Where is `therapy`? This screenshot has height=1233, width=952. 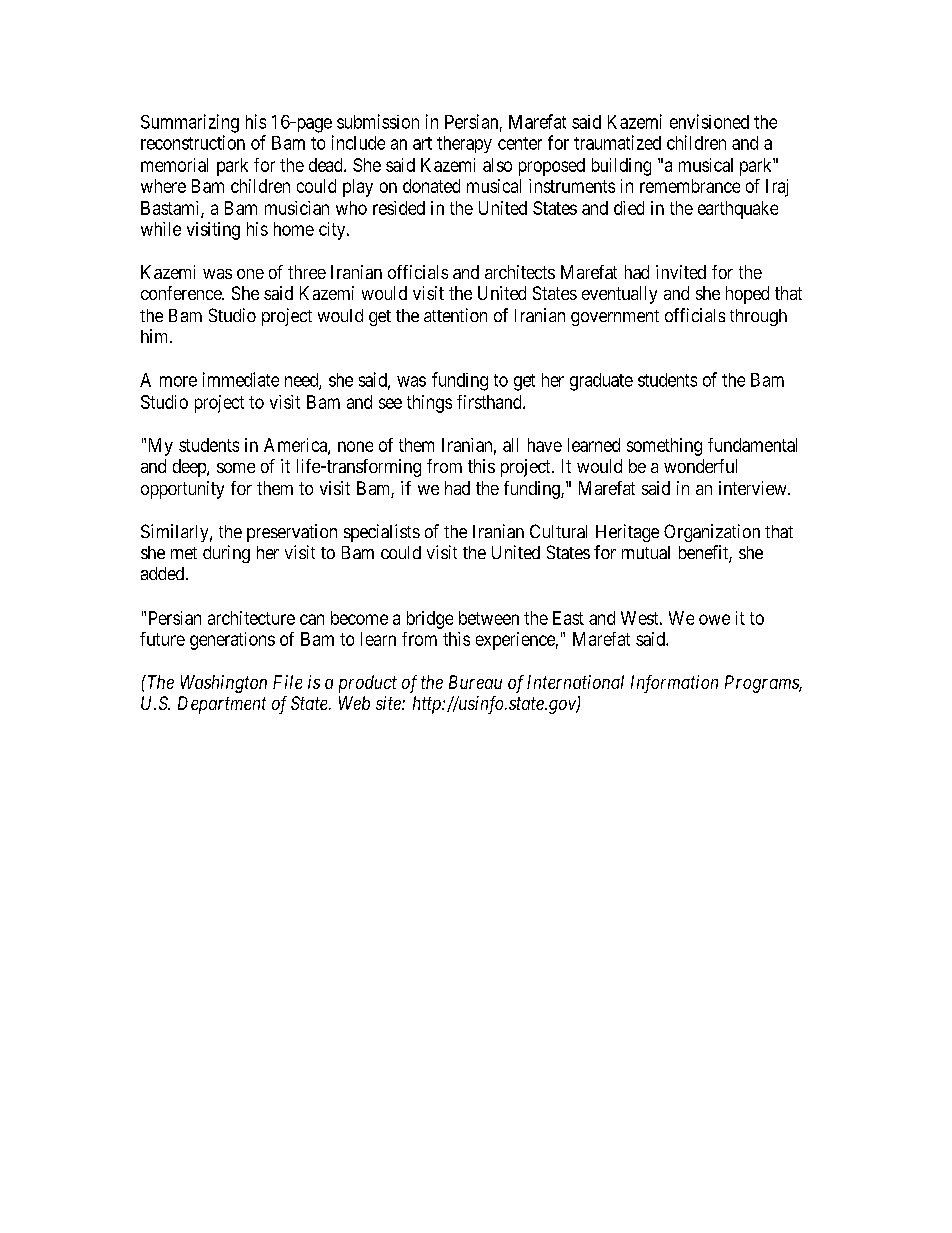
therapy is located at coordinates (464, 144).
